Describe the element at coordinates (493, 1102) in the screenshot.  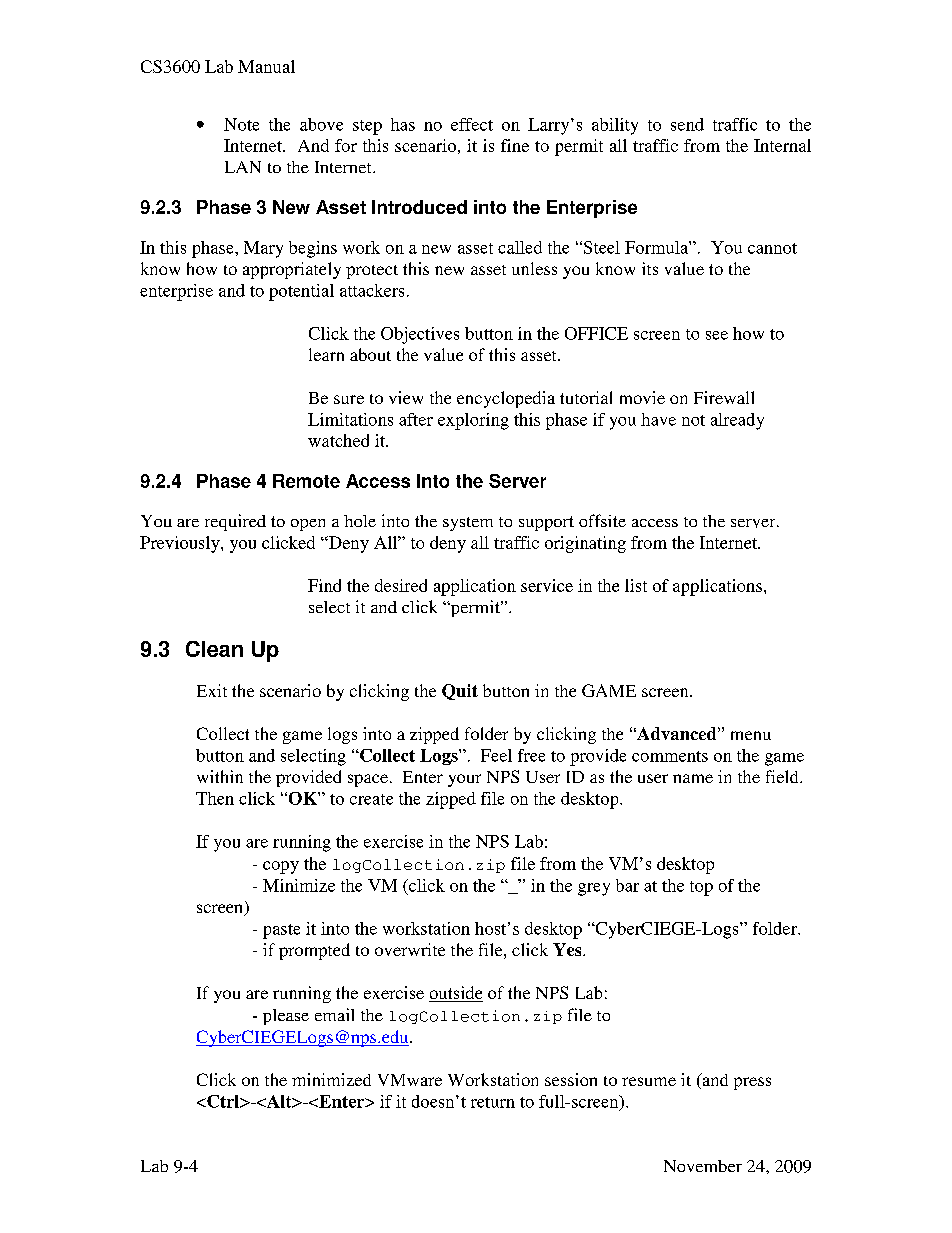
I see `return` at that location.
